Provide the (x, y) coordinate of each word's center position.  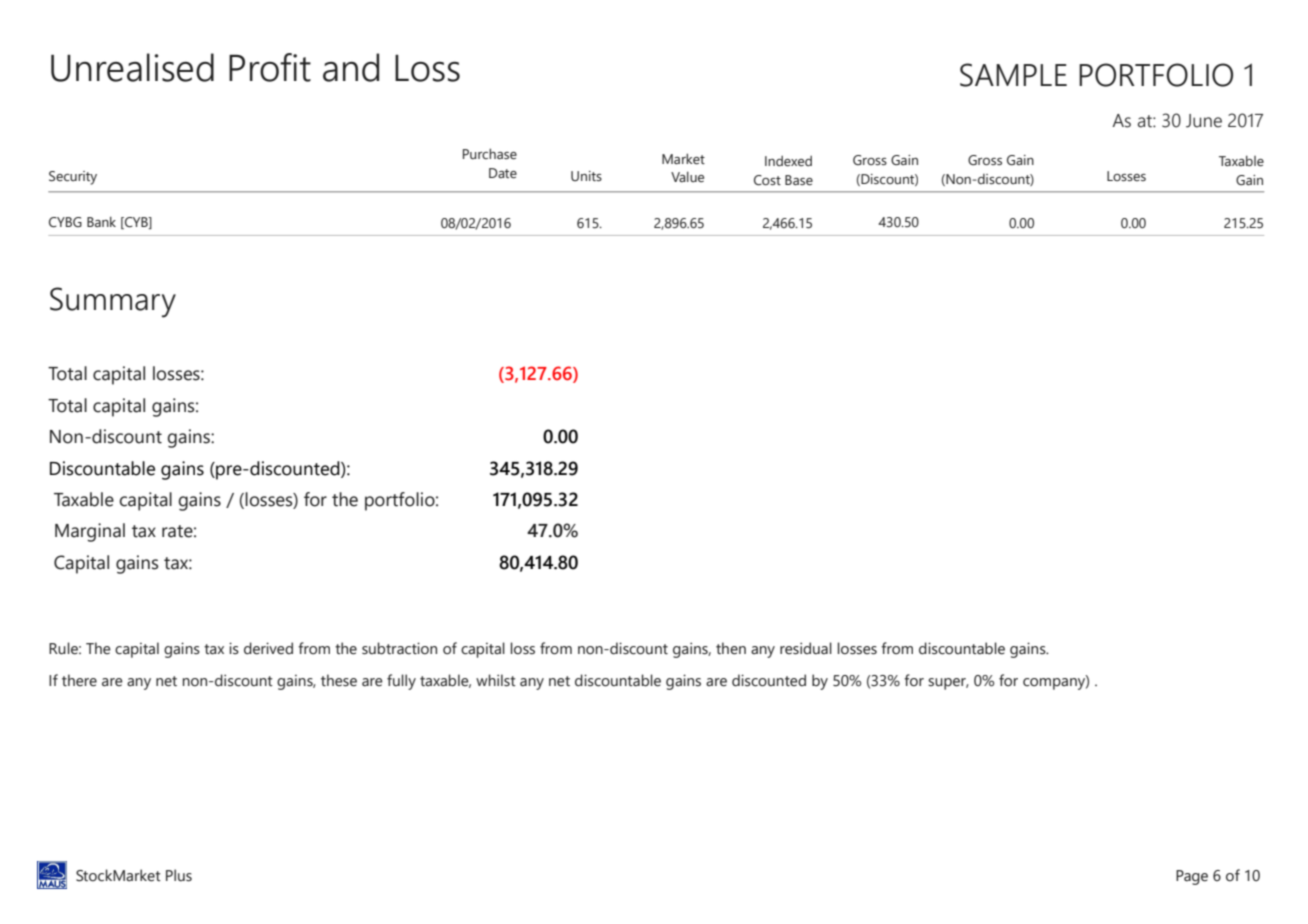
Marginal (90, 532)
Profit (270, 67)
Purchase (490, 154)
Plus (179, 875)
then (731, 648)
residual (806, 648)
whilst (496, 680)
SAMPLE (1013, 75)
